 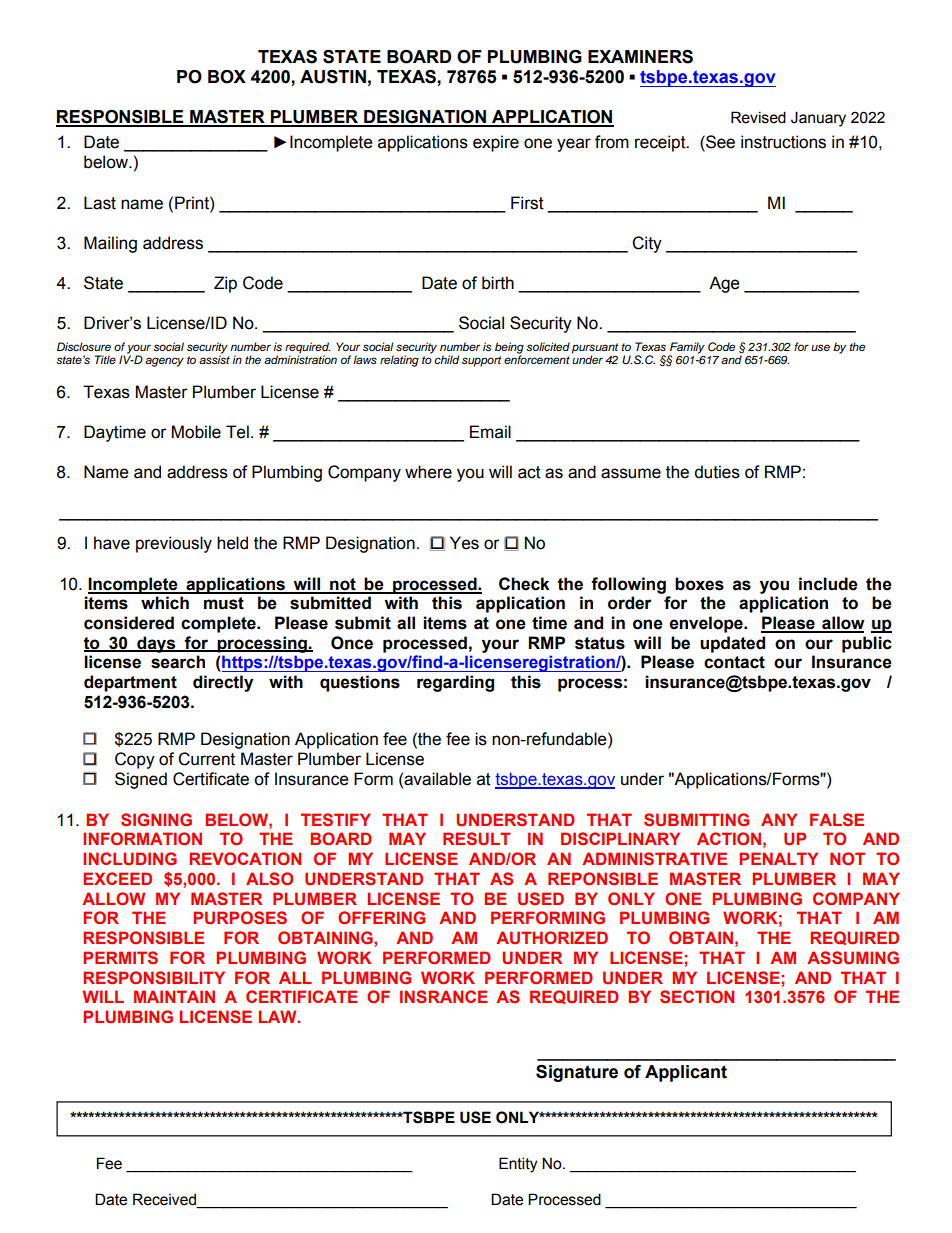 I want to click on PENALTY, so click(x=778, y=858).
